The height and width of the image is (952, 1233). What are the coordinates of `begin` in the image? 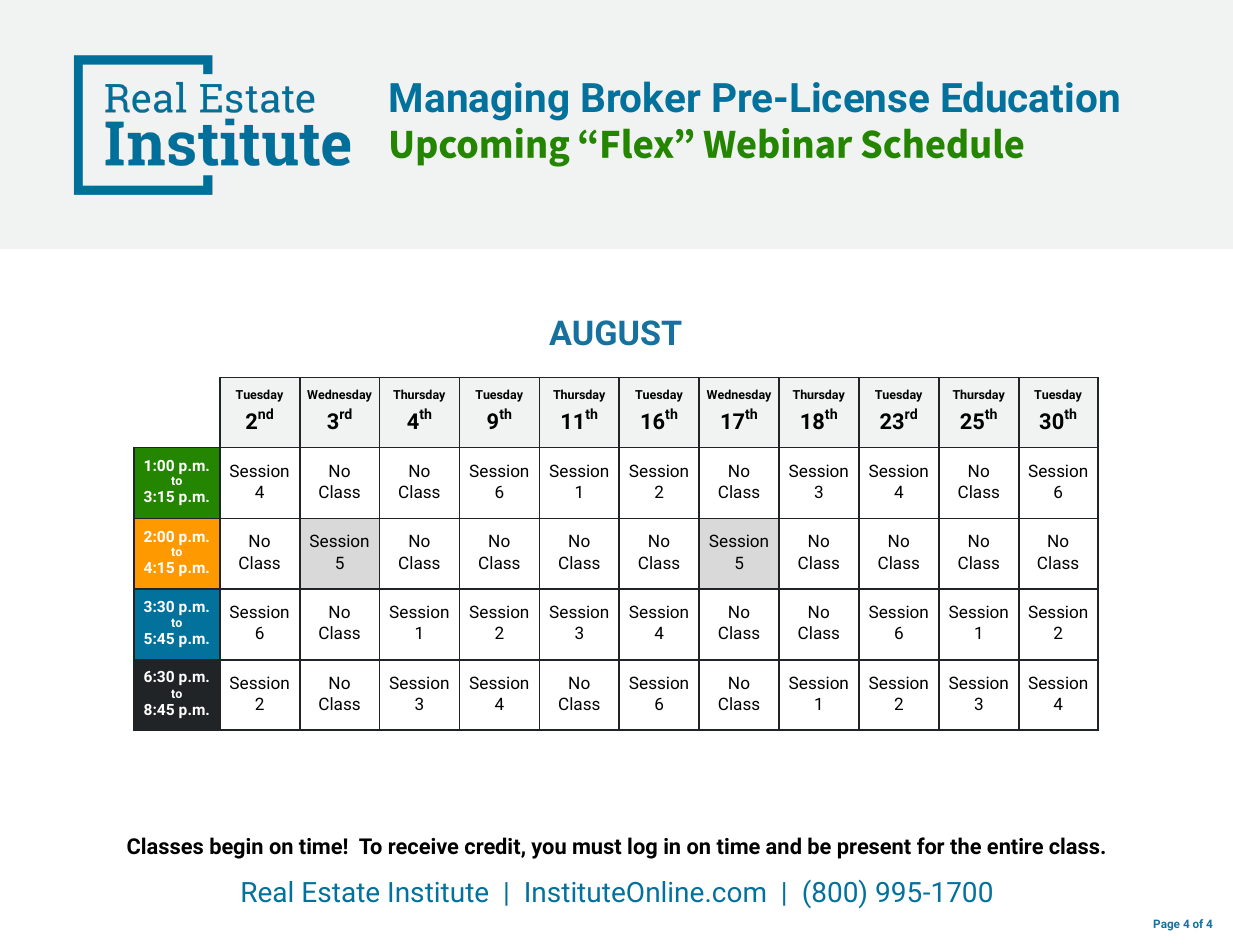 It's located at (236, 848).
